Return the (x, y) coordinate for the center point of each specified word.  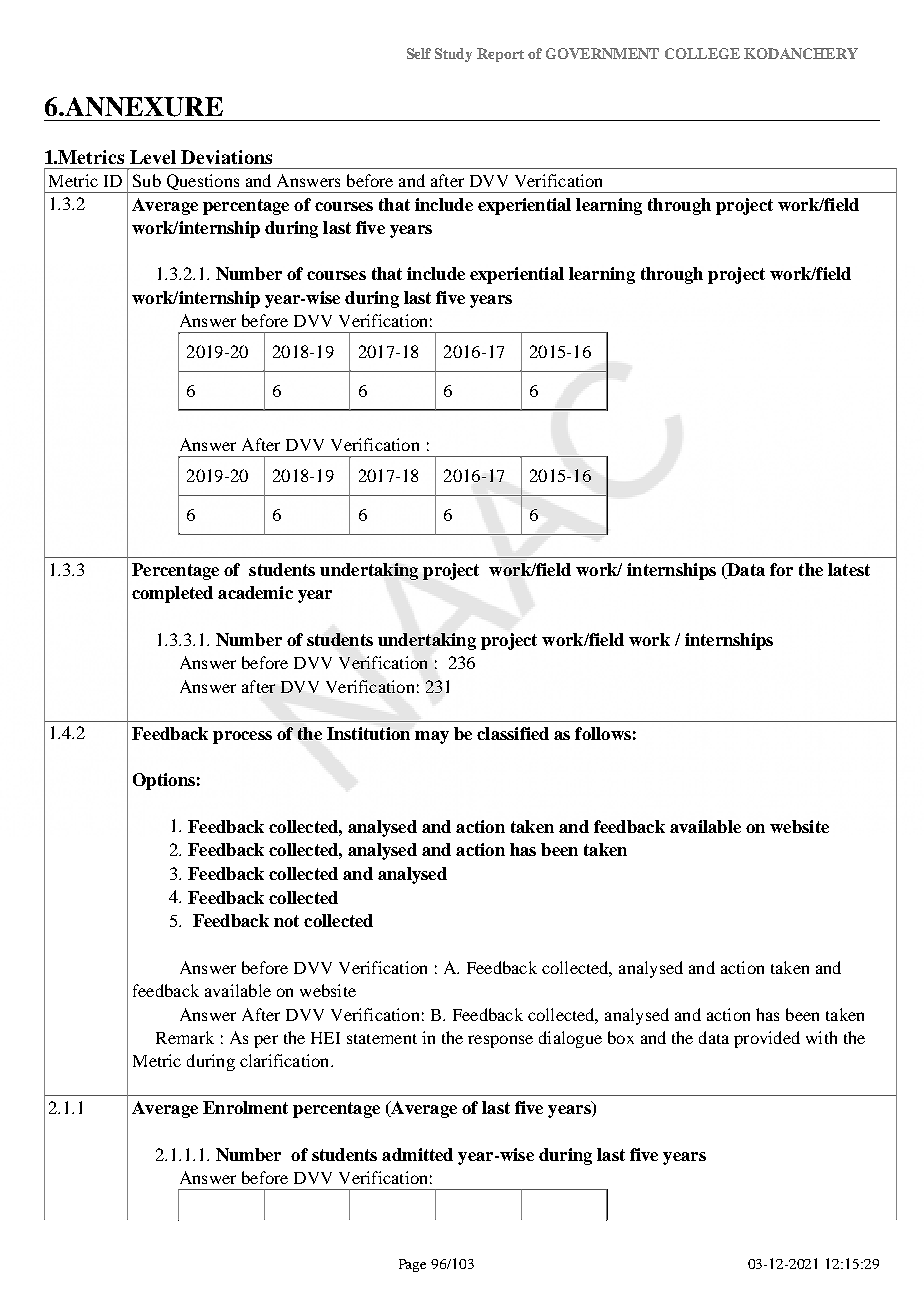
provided (767, 1039)
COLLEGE (702, 53)
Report (500, 55)
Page (412, 1265)
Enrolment (245, 1107)
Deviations (226, 157)
